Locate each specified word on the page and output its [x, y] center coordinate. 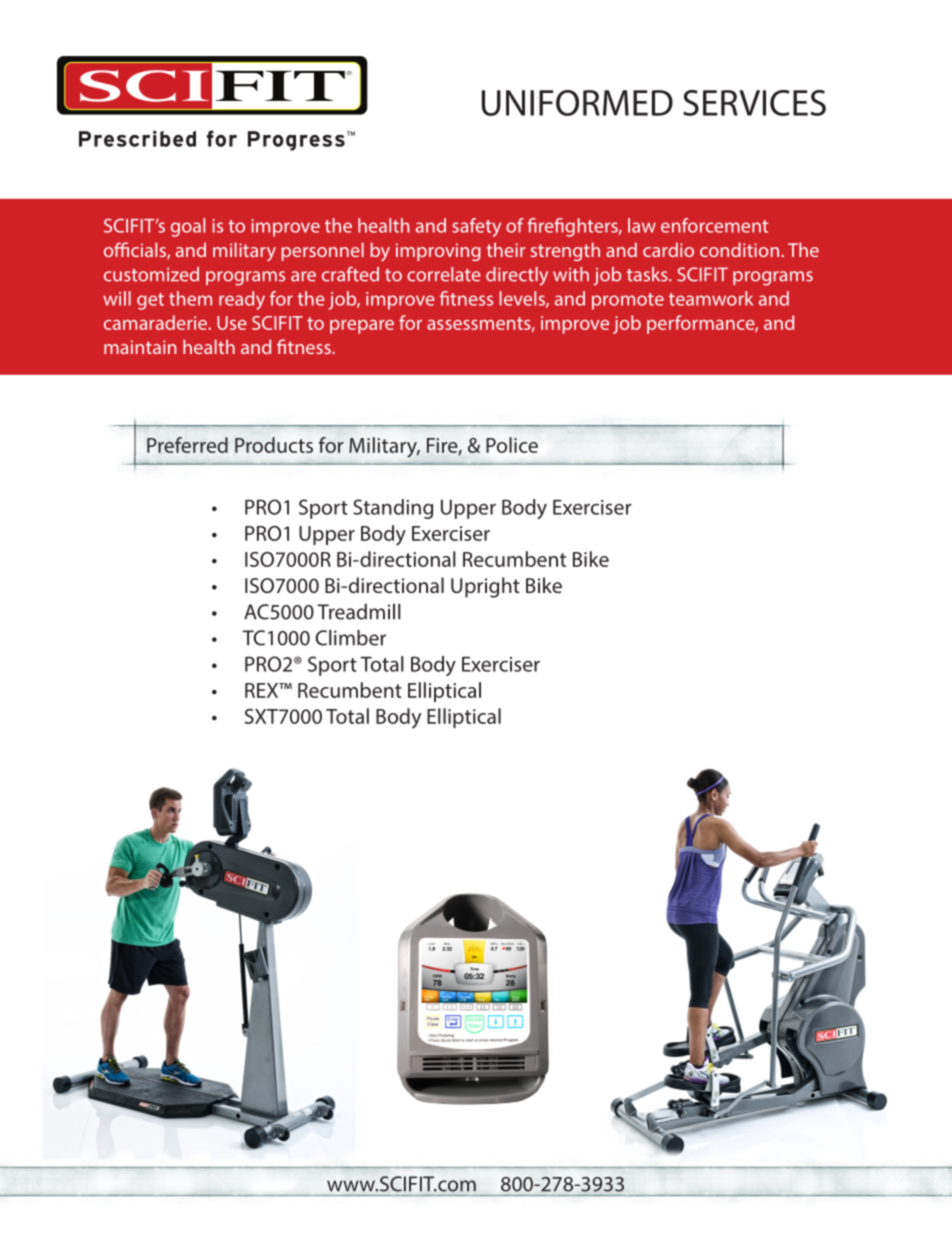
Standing [393, 509]
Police [512, 445]
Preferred [187, 445]
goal [188, 227]
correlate [444, 274]
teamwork [711, 298]
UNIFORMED [577, 103]
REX [263, 690]
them [190, 298]
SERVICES [754, 103]
